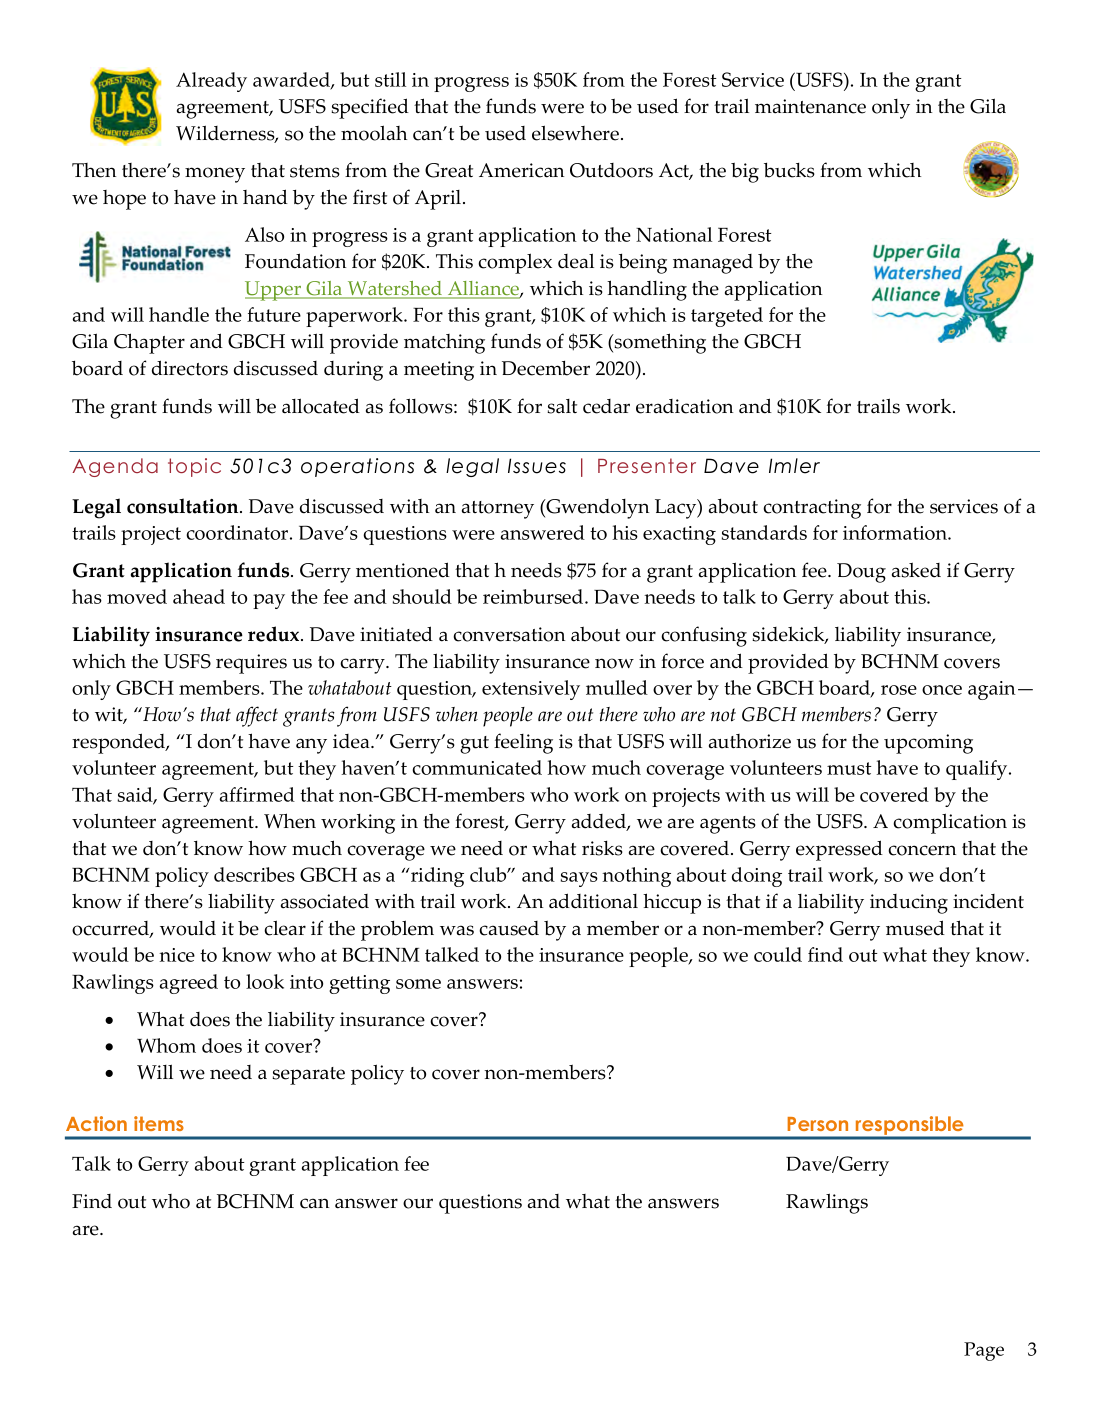  I want to click on consultation, so click(184, 506).
